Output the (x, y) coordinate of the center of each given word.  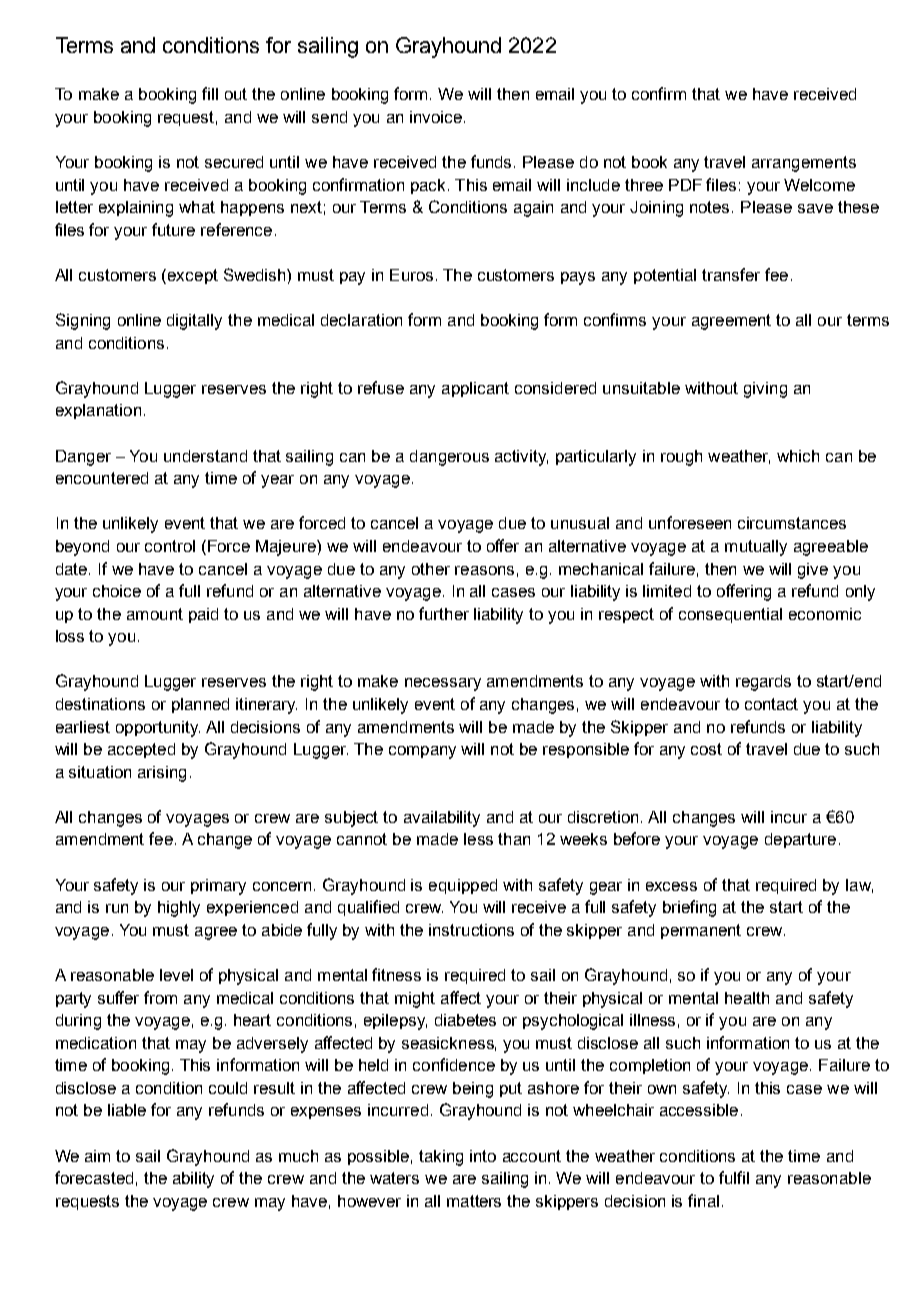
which (798, 456)
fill (210, 93)
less (478, 839)
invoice (436, 117)
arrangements (804, 164)
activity (521, 458)
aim (97, 1156)
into (483, 1156)
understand (205, 456)
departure (800, 840)
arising (162, 774)
